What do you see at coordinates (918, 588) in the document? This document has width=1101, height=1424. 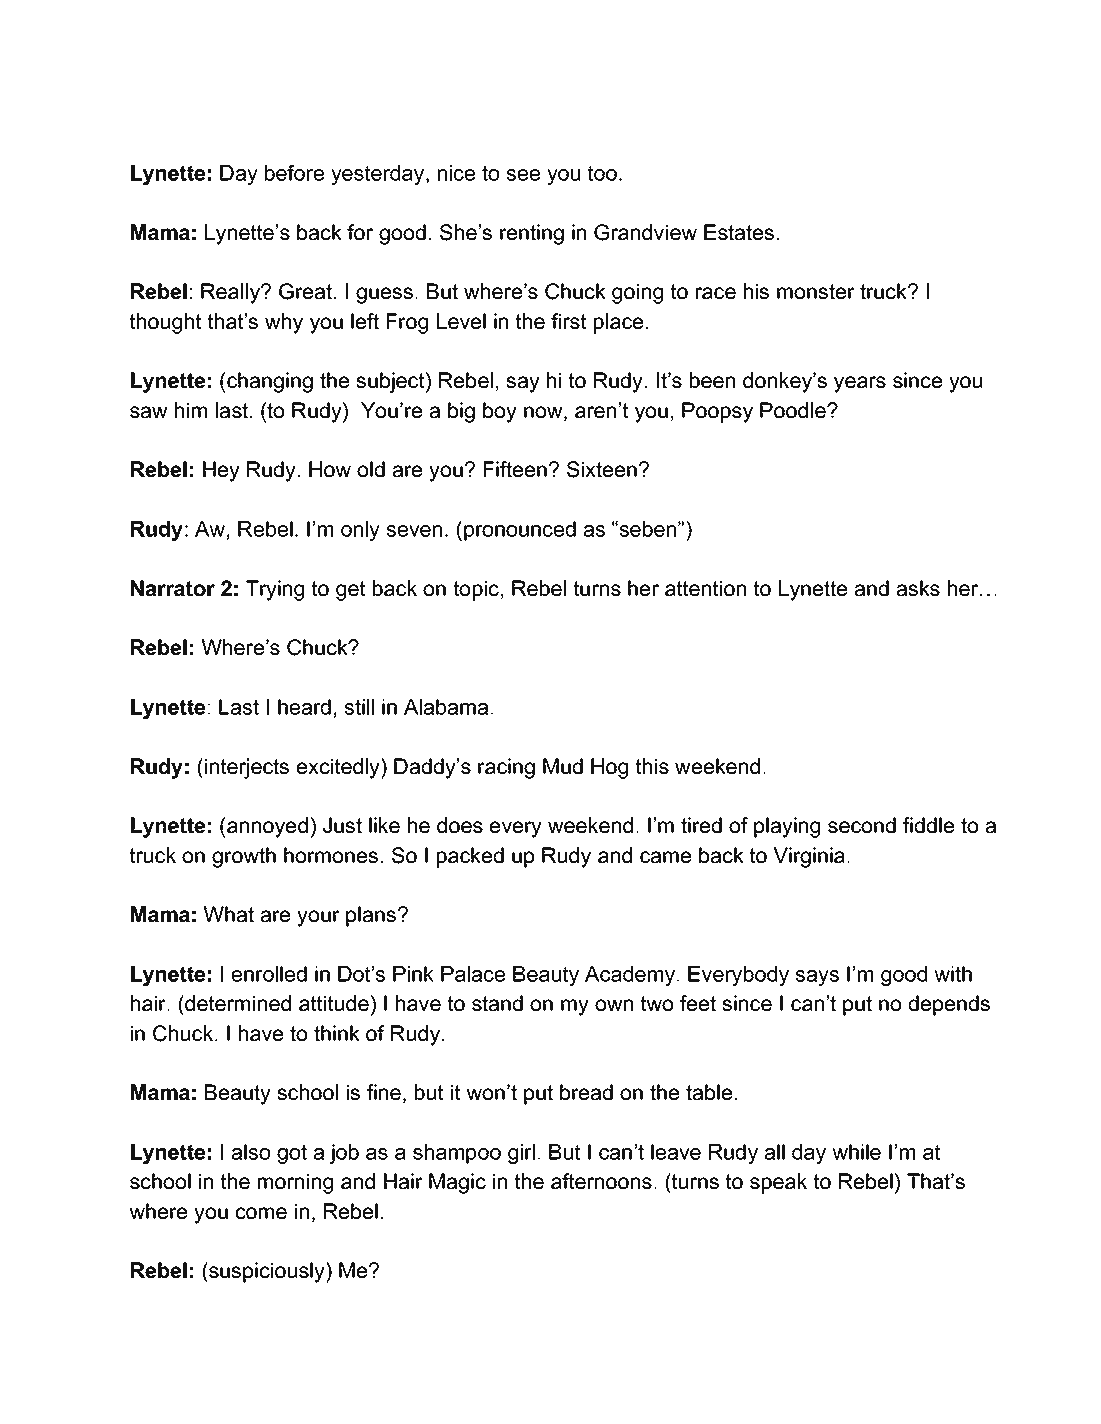 I see `asks` at bounding box center [918, 588].
